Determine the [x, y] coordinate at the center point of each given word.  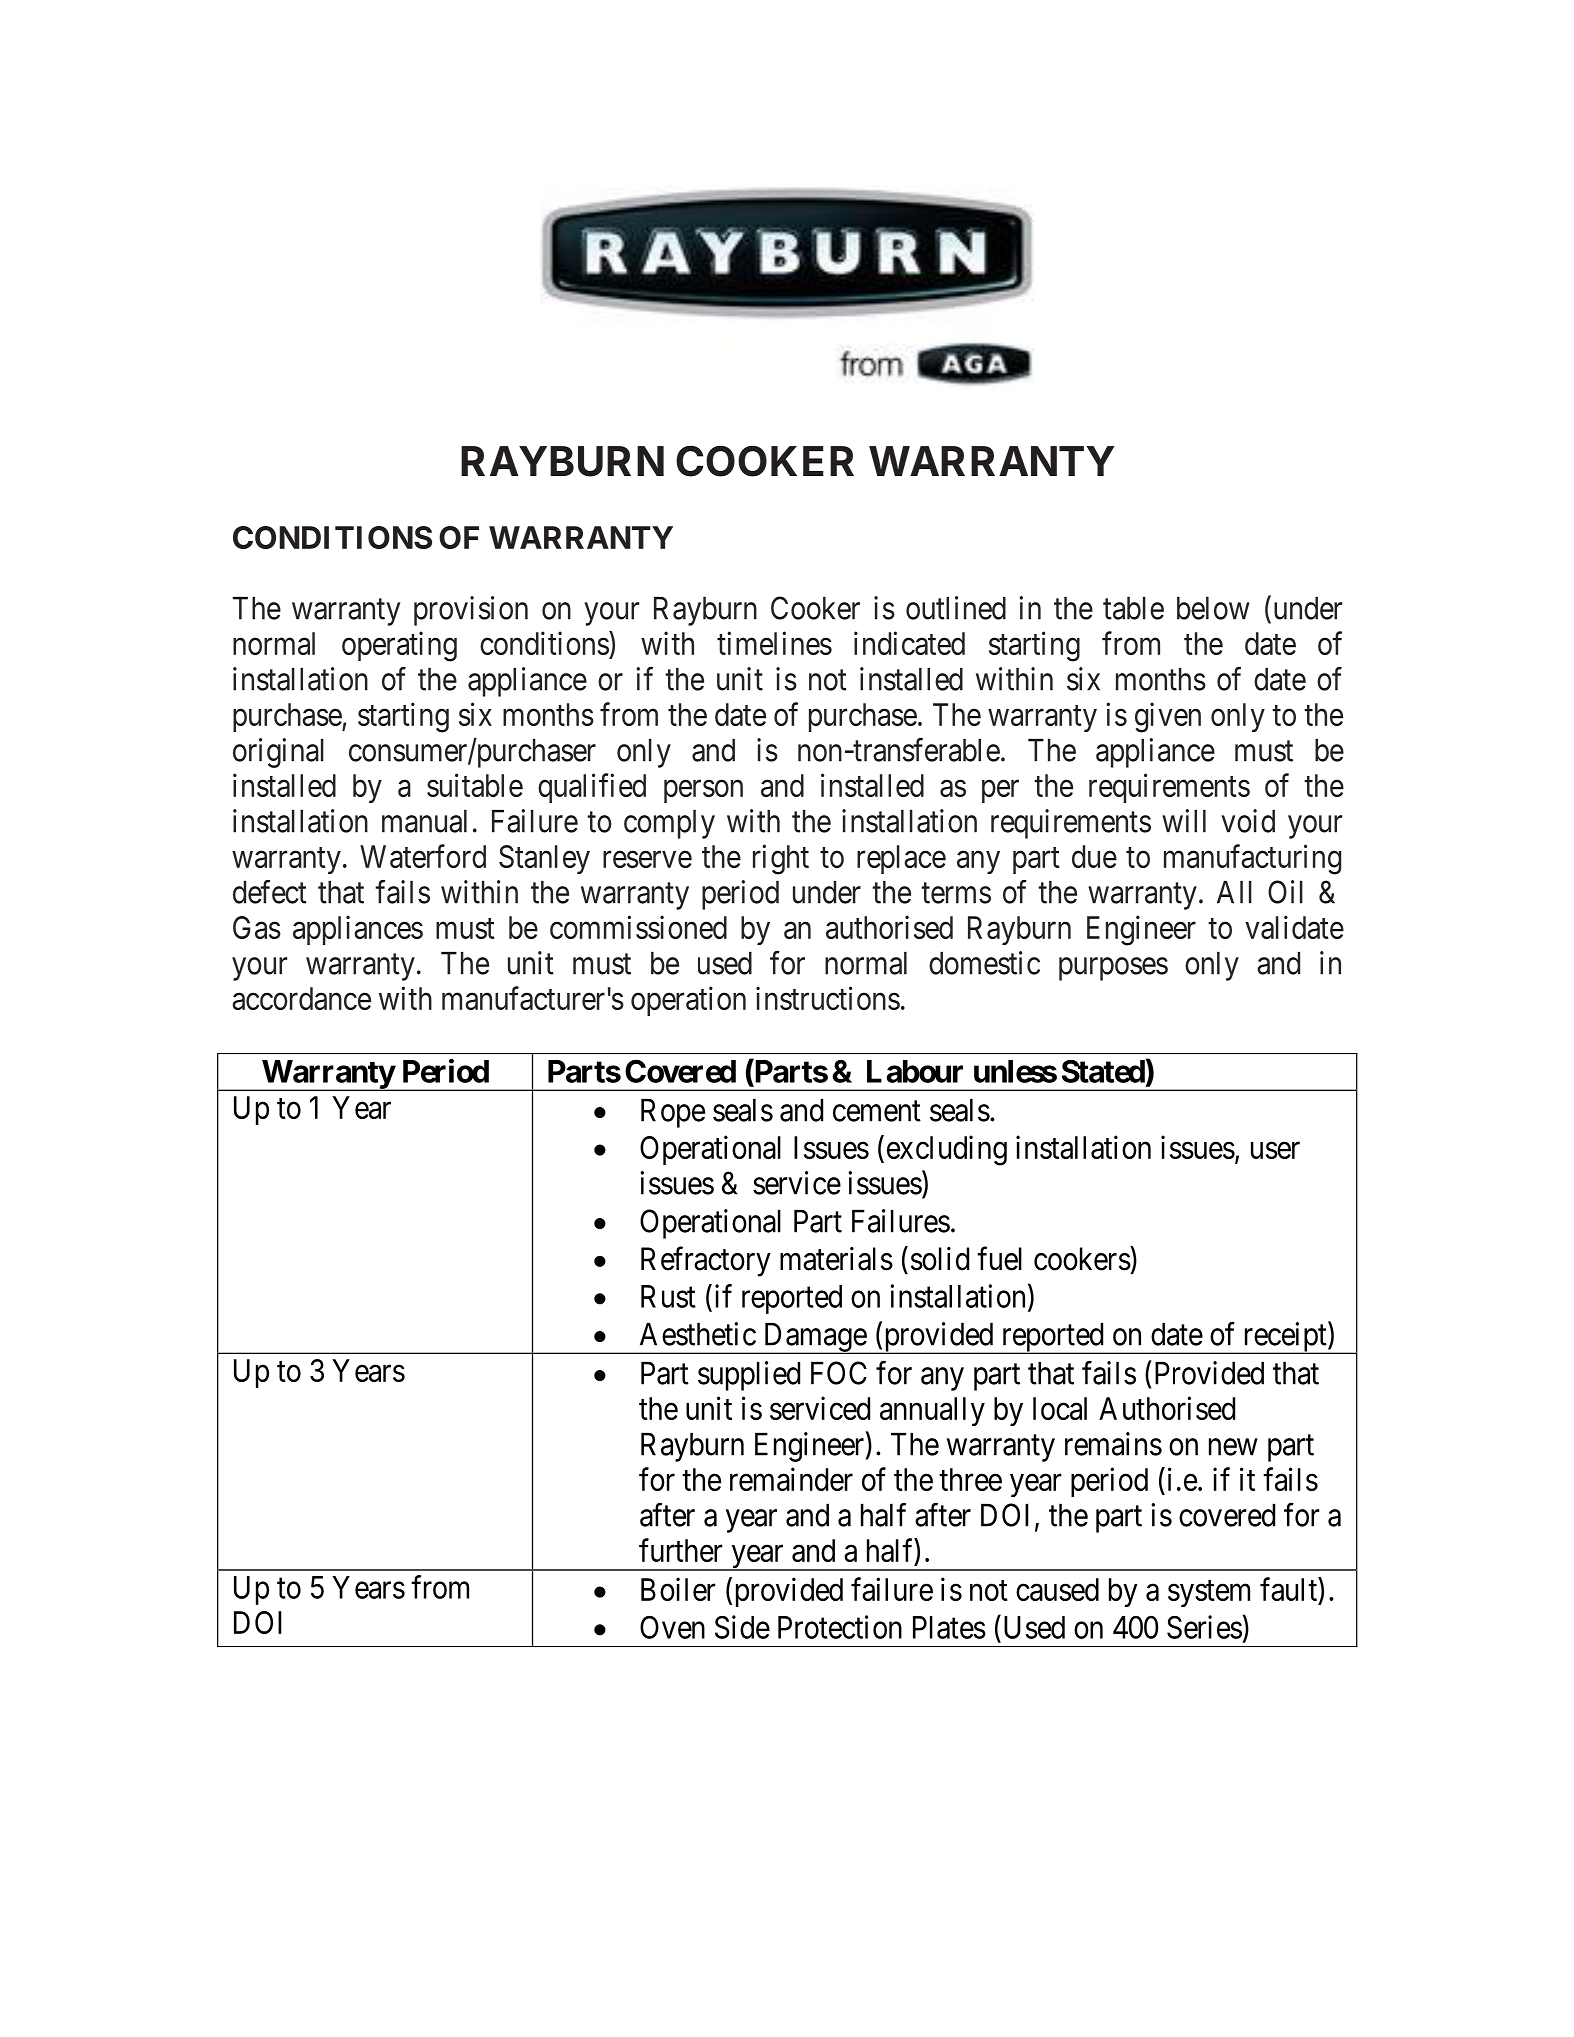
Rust [668, 1296]
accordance [301, 998]
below [1213, 608]
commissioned [638, 927]
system [1209, 1594]
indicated [909, 643]
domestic [984, 963]
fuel [999, 1258]
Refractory [706, 1261]
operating [399, 646]
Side [742, 1627]
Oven [672, 1627]
